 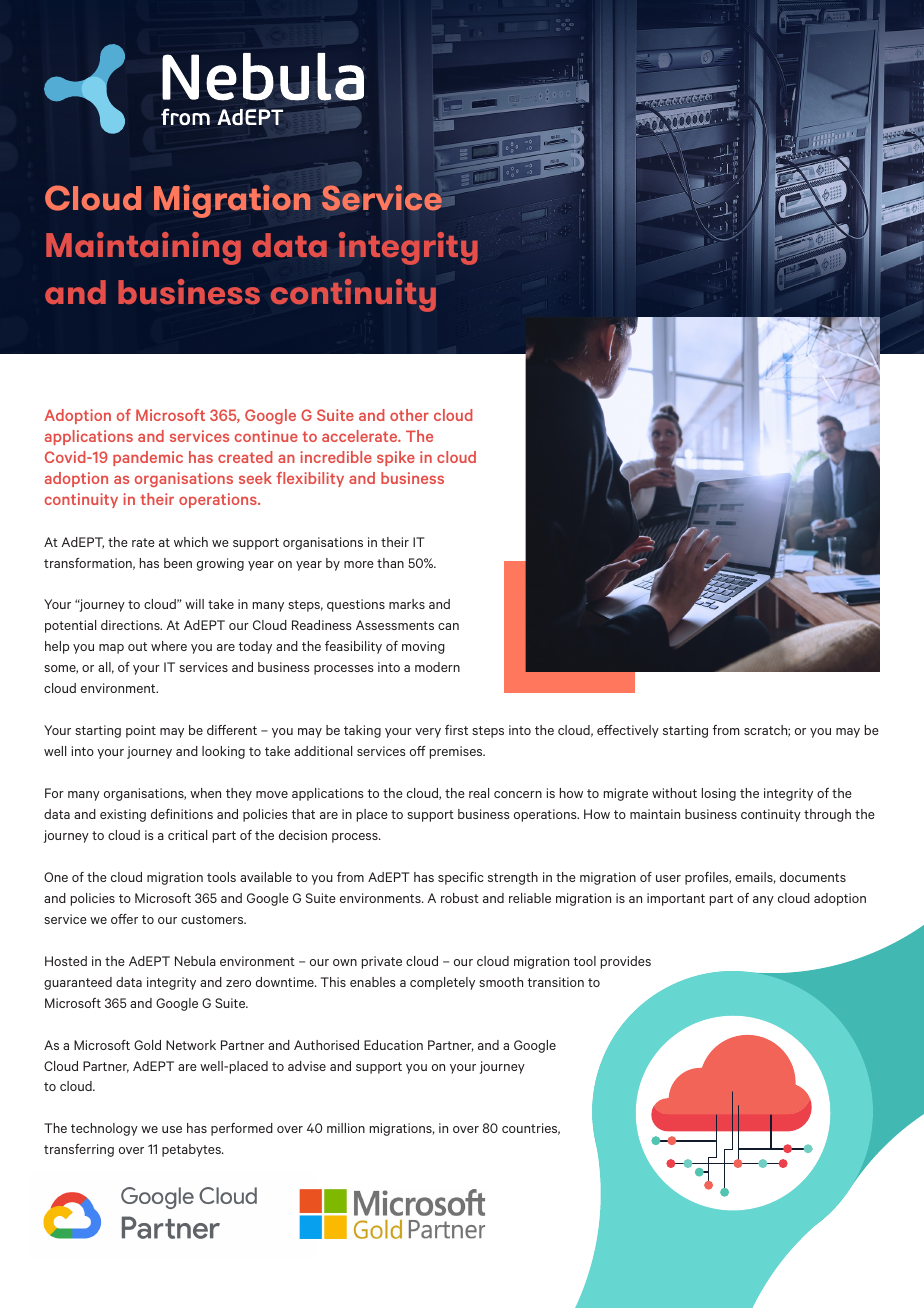 What do you see at coordinates (442, 983) in the screenshot?
I see `completely` at bounding box center [442, 983].
